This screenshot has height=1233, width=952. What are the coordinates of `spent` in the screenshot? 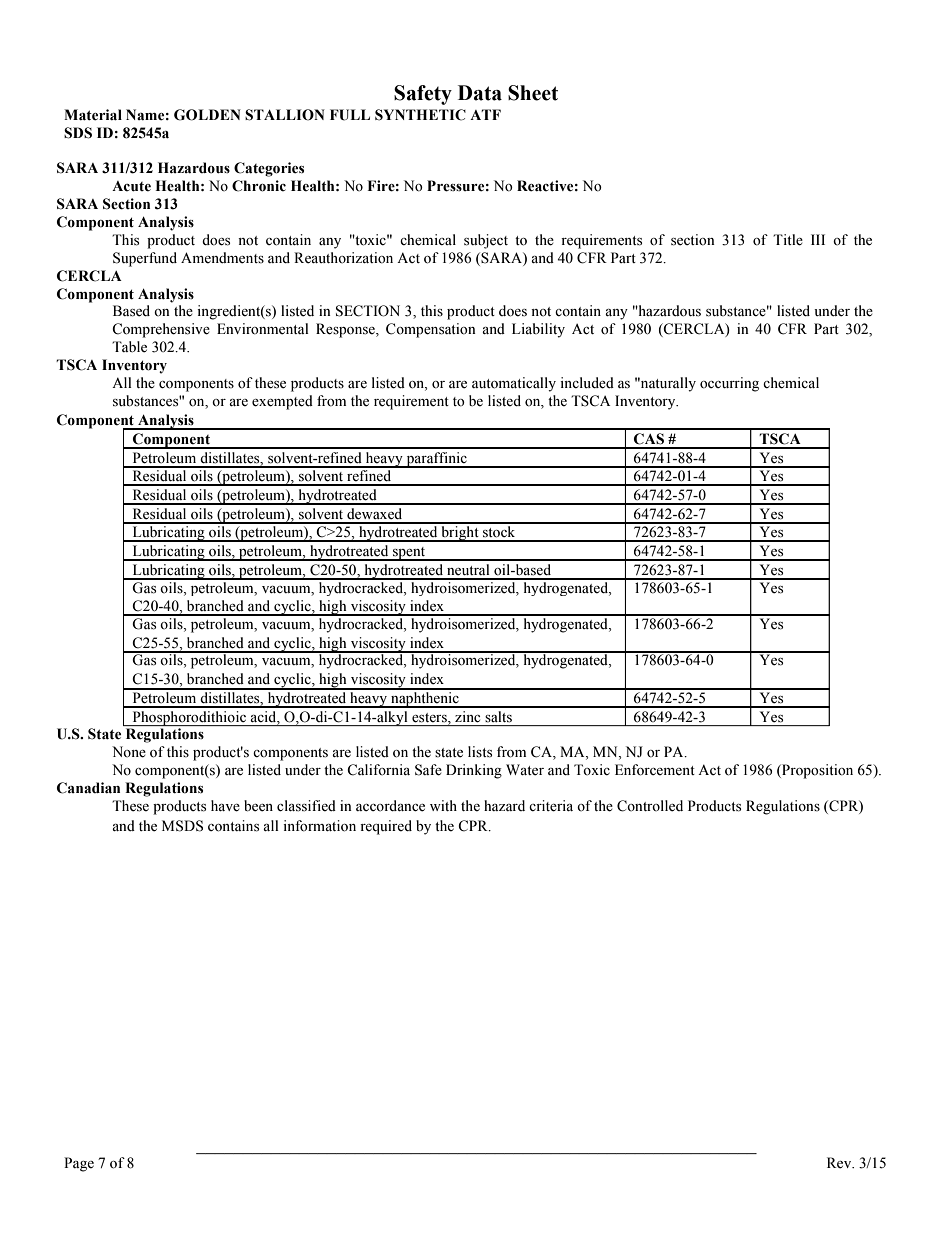 It's located at (409, 554).
